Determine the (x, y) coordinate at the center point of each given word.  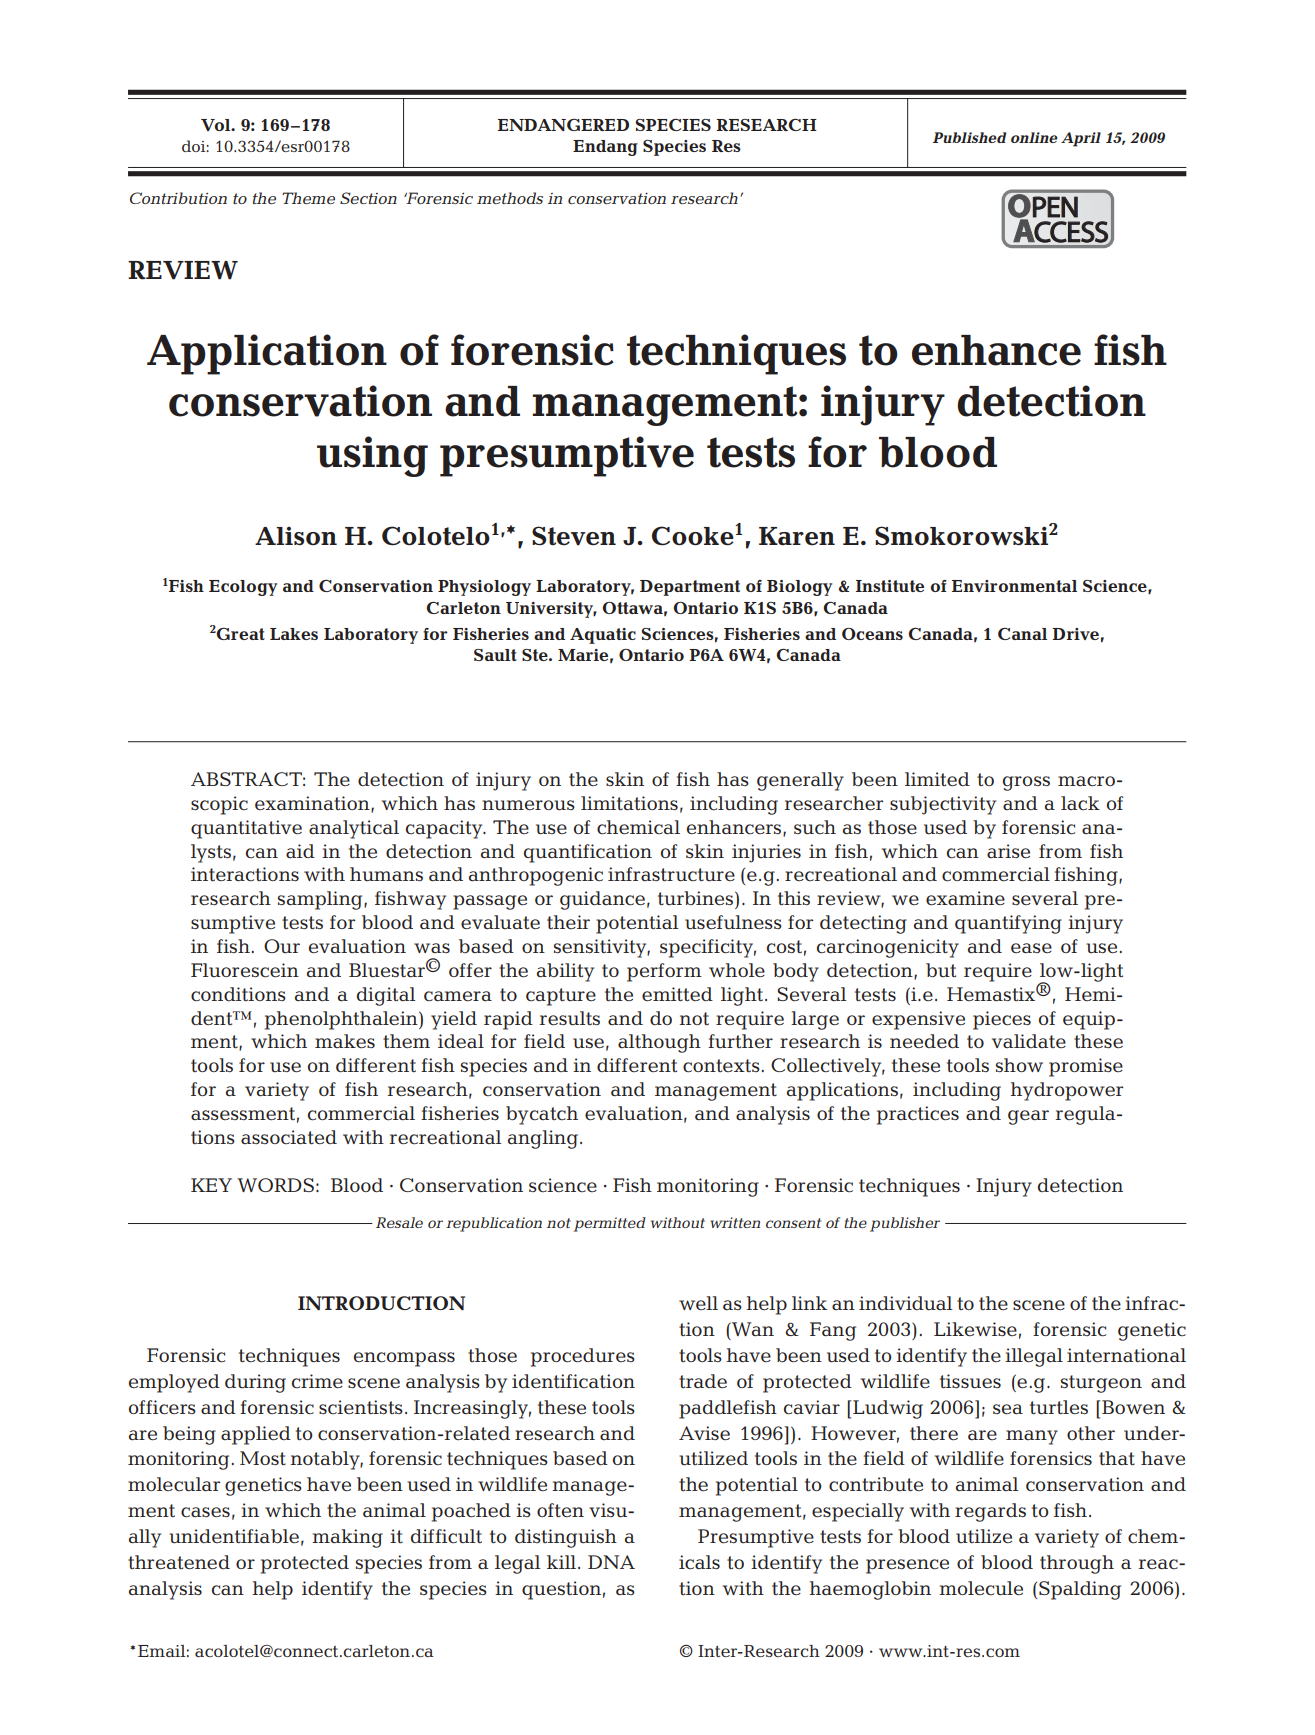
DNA (611, 1562)
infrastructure (671, 874)
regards (990, 1512)
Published (969, 137)
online (1034, 137)
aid (300, 851)
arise (1008, 851)
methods (510, 198)
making (347, 1538)
